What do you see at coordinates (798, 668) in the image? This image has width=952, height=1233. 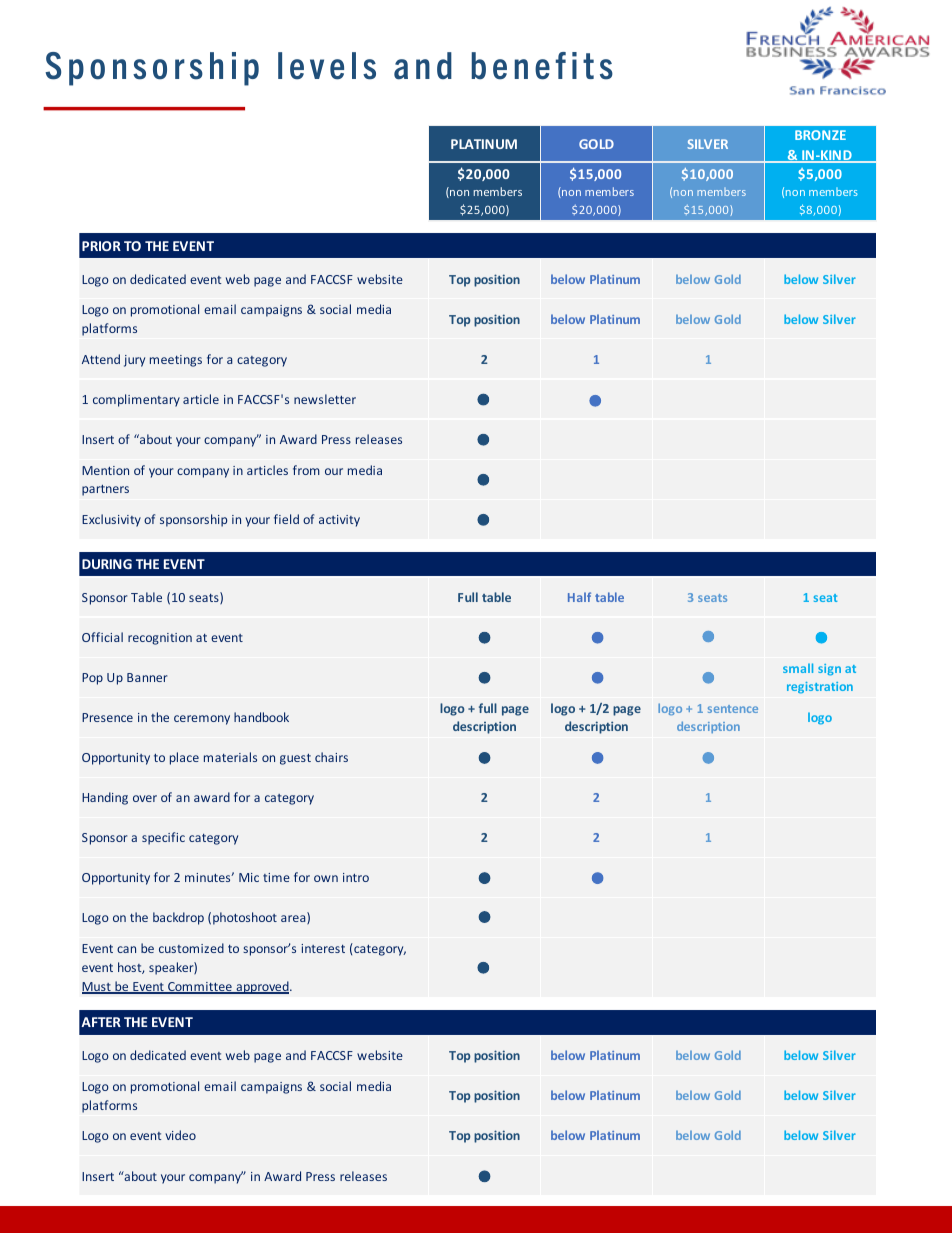 I see `small` at bounding box center [798, 668].
